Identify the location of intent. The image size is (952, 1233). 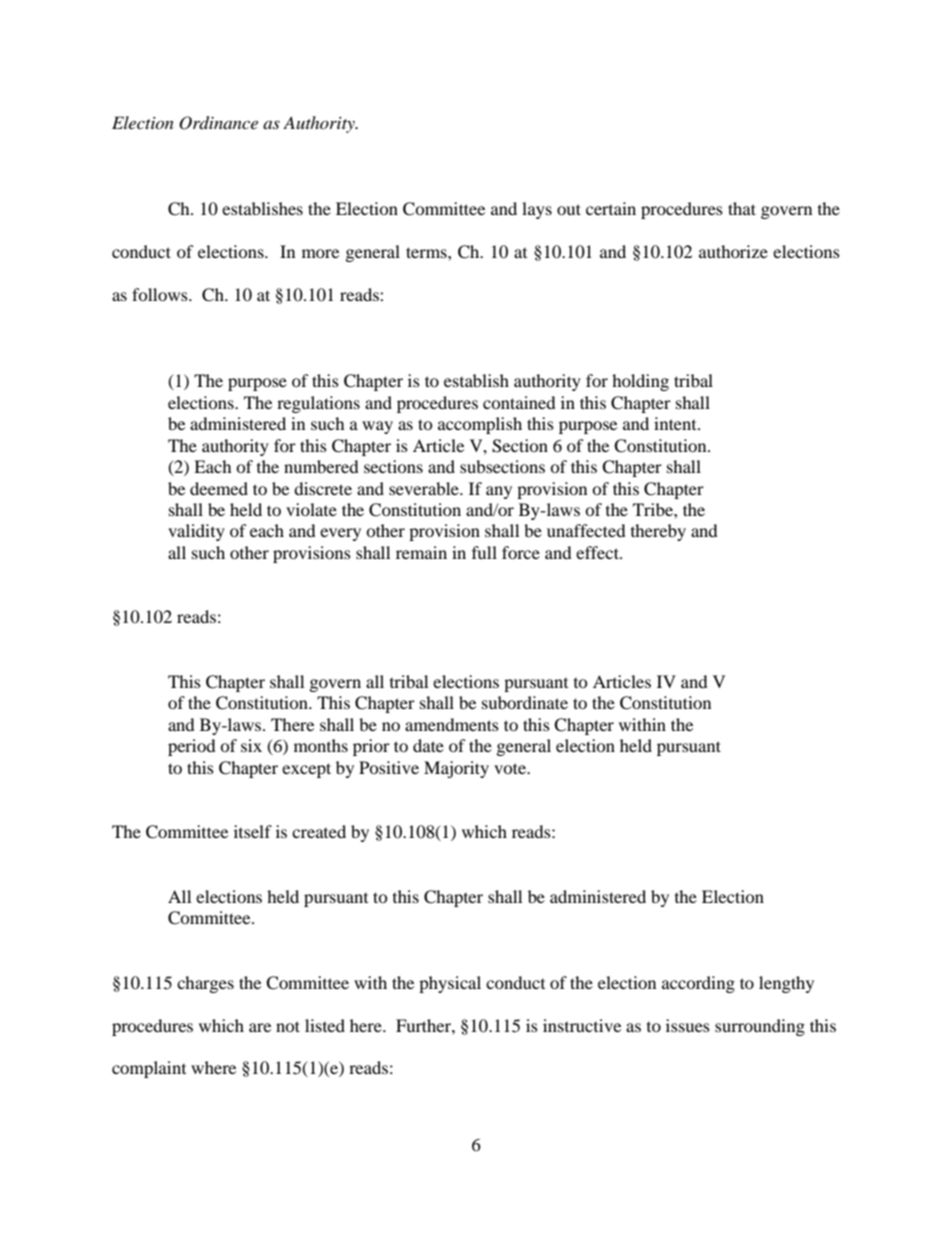
(676, 423).
